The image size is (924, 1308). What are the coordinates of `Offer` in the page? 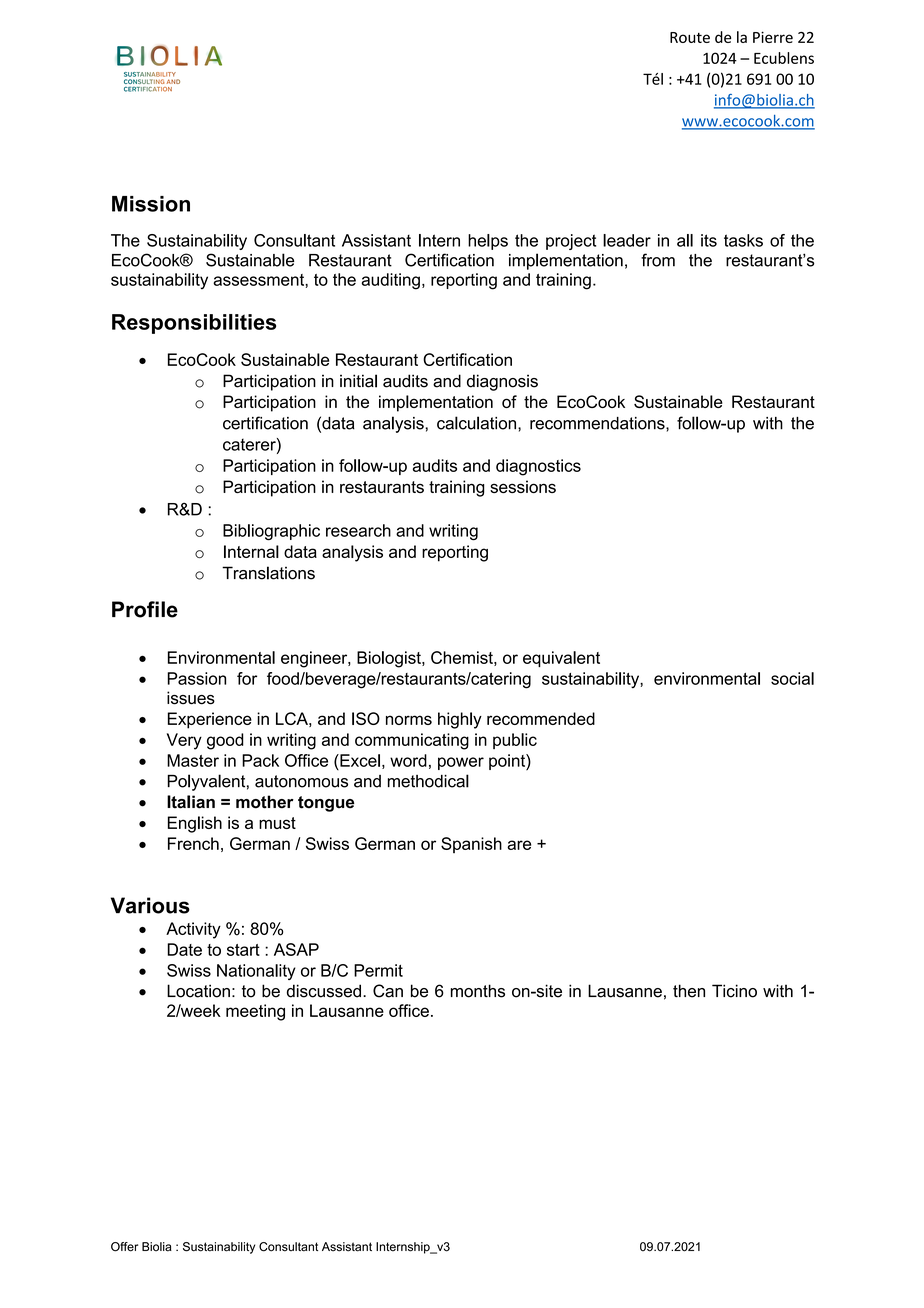 It's located at (124, 1247).
